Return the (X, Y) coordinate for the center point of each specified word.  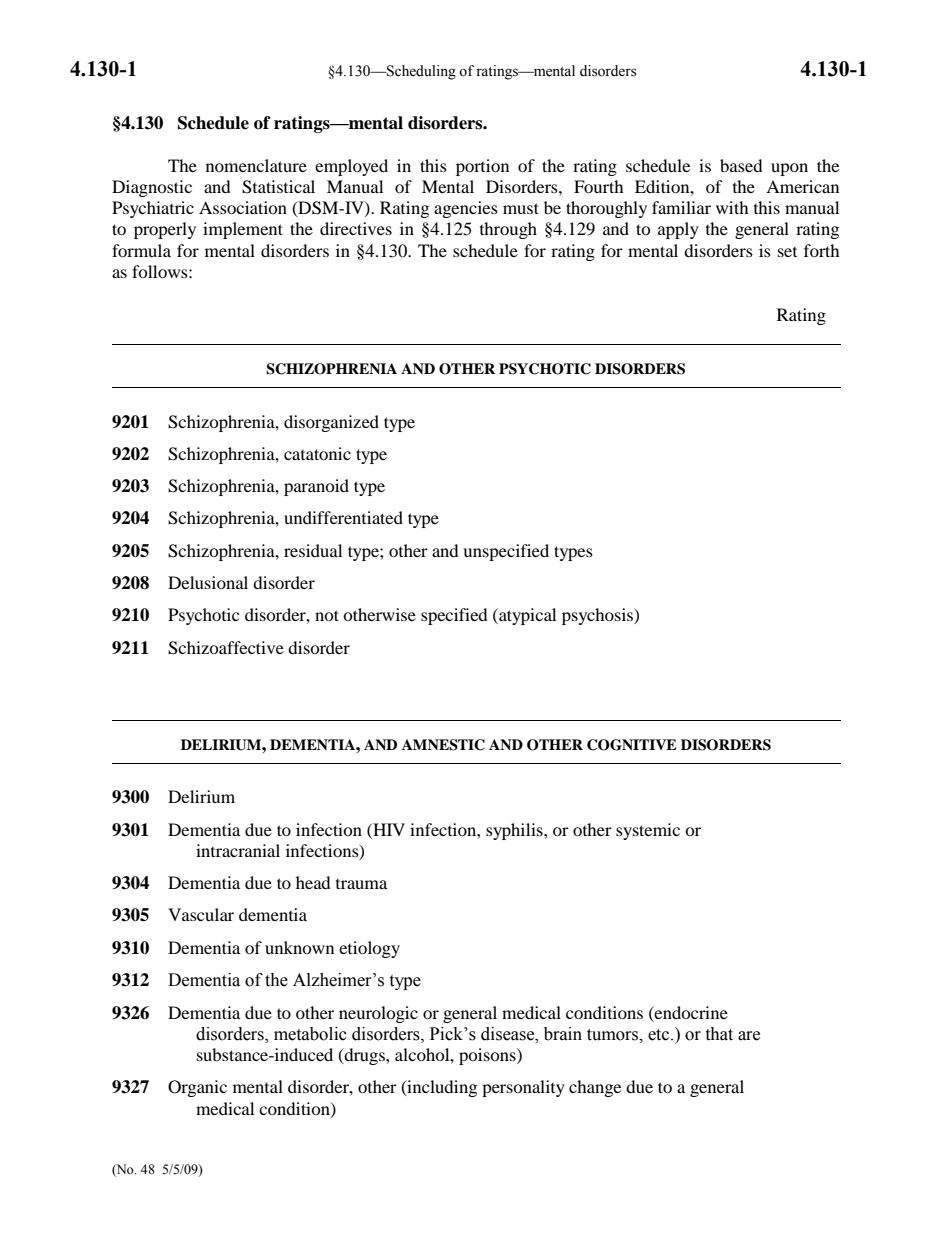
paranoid (316, 487)
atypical (526, 616)
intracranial (238, 850)
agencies (466, 209)
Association (243, 207)
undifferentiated (343, 517)
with (732, 207)
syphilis (515, 831)
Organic (197, 1088)
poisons (488, 1056)
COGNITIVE (632, 745)
